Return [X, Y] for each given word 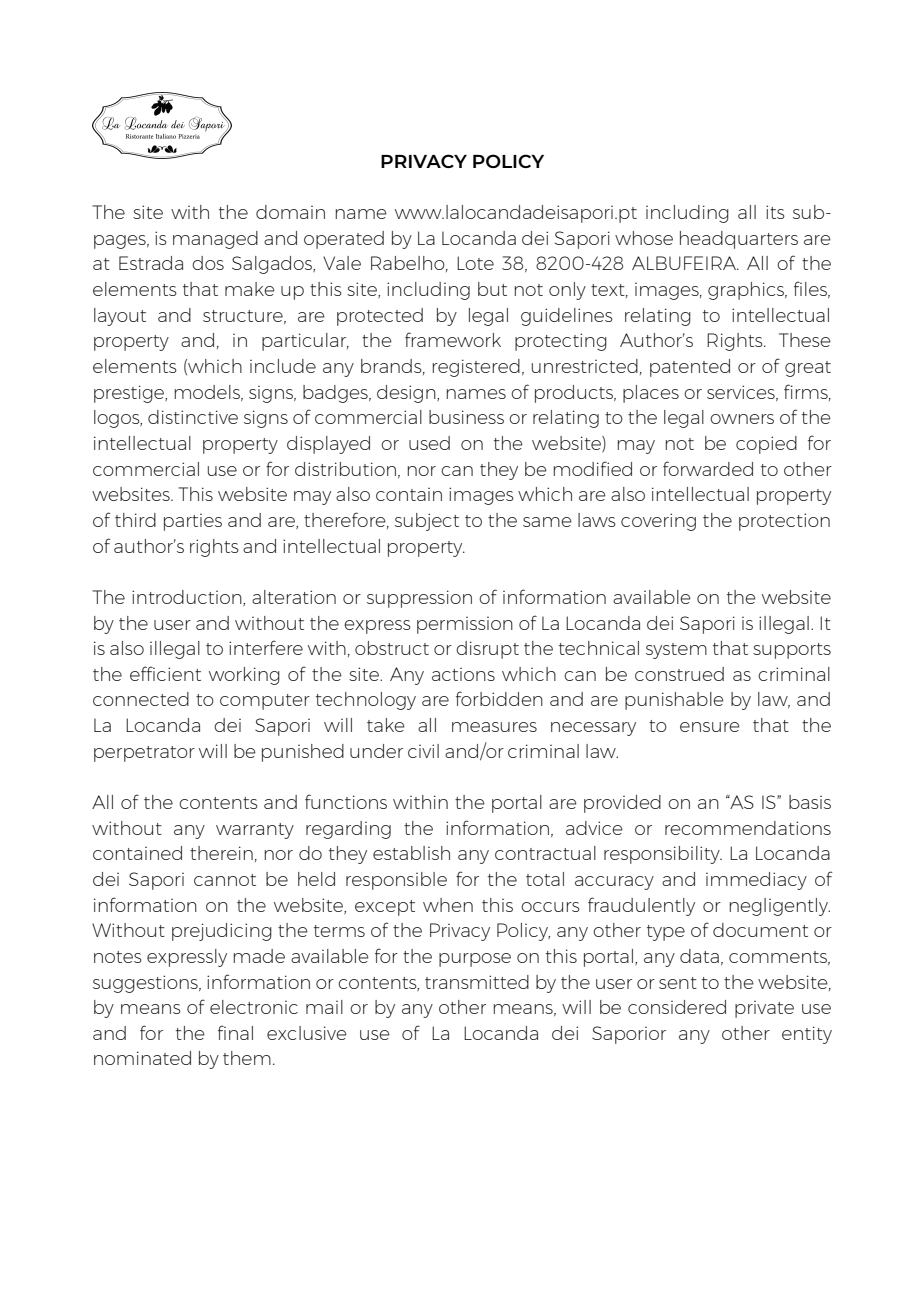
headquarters [739, 240]
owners [742, 419]
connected [141, 699]
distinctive [193, 417]
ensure [710, 727]
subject [427, 522]
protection [784, 522]
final [235, 1032]
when [448, 905]
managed [215, 240]
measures [494, 727]
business [466, 417]
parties [193, 522]
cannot [225, 880]
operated [344, 240]
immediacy [756, 881]
